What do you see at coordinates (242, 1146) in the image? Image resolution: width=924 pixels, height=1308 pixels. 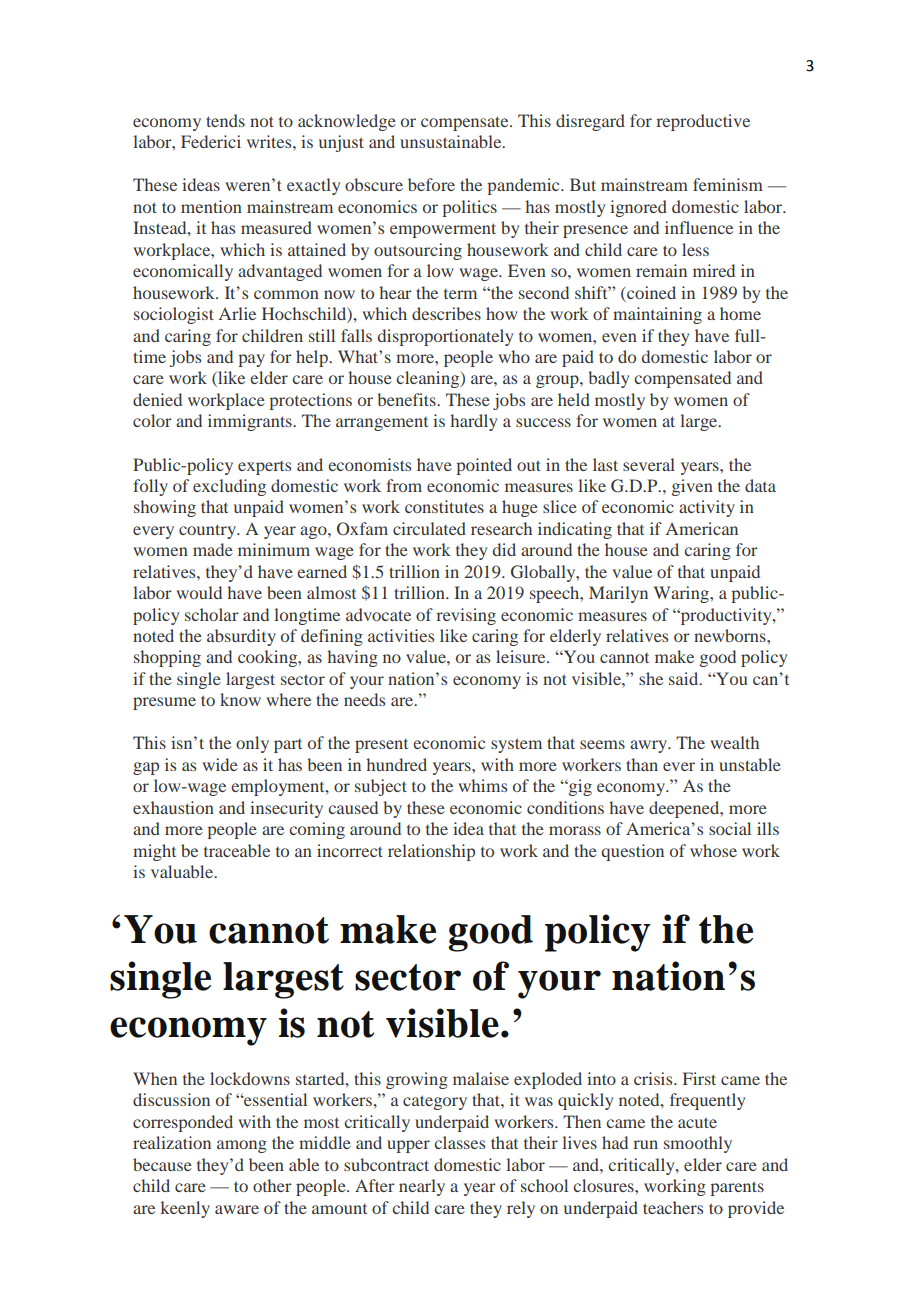 I see `among` at bounding box center [242, 1146].
